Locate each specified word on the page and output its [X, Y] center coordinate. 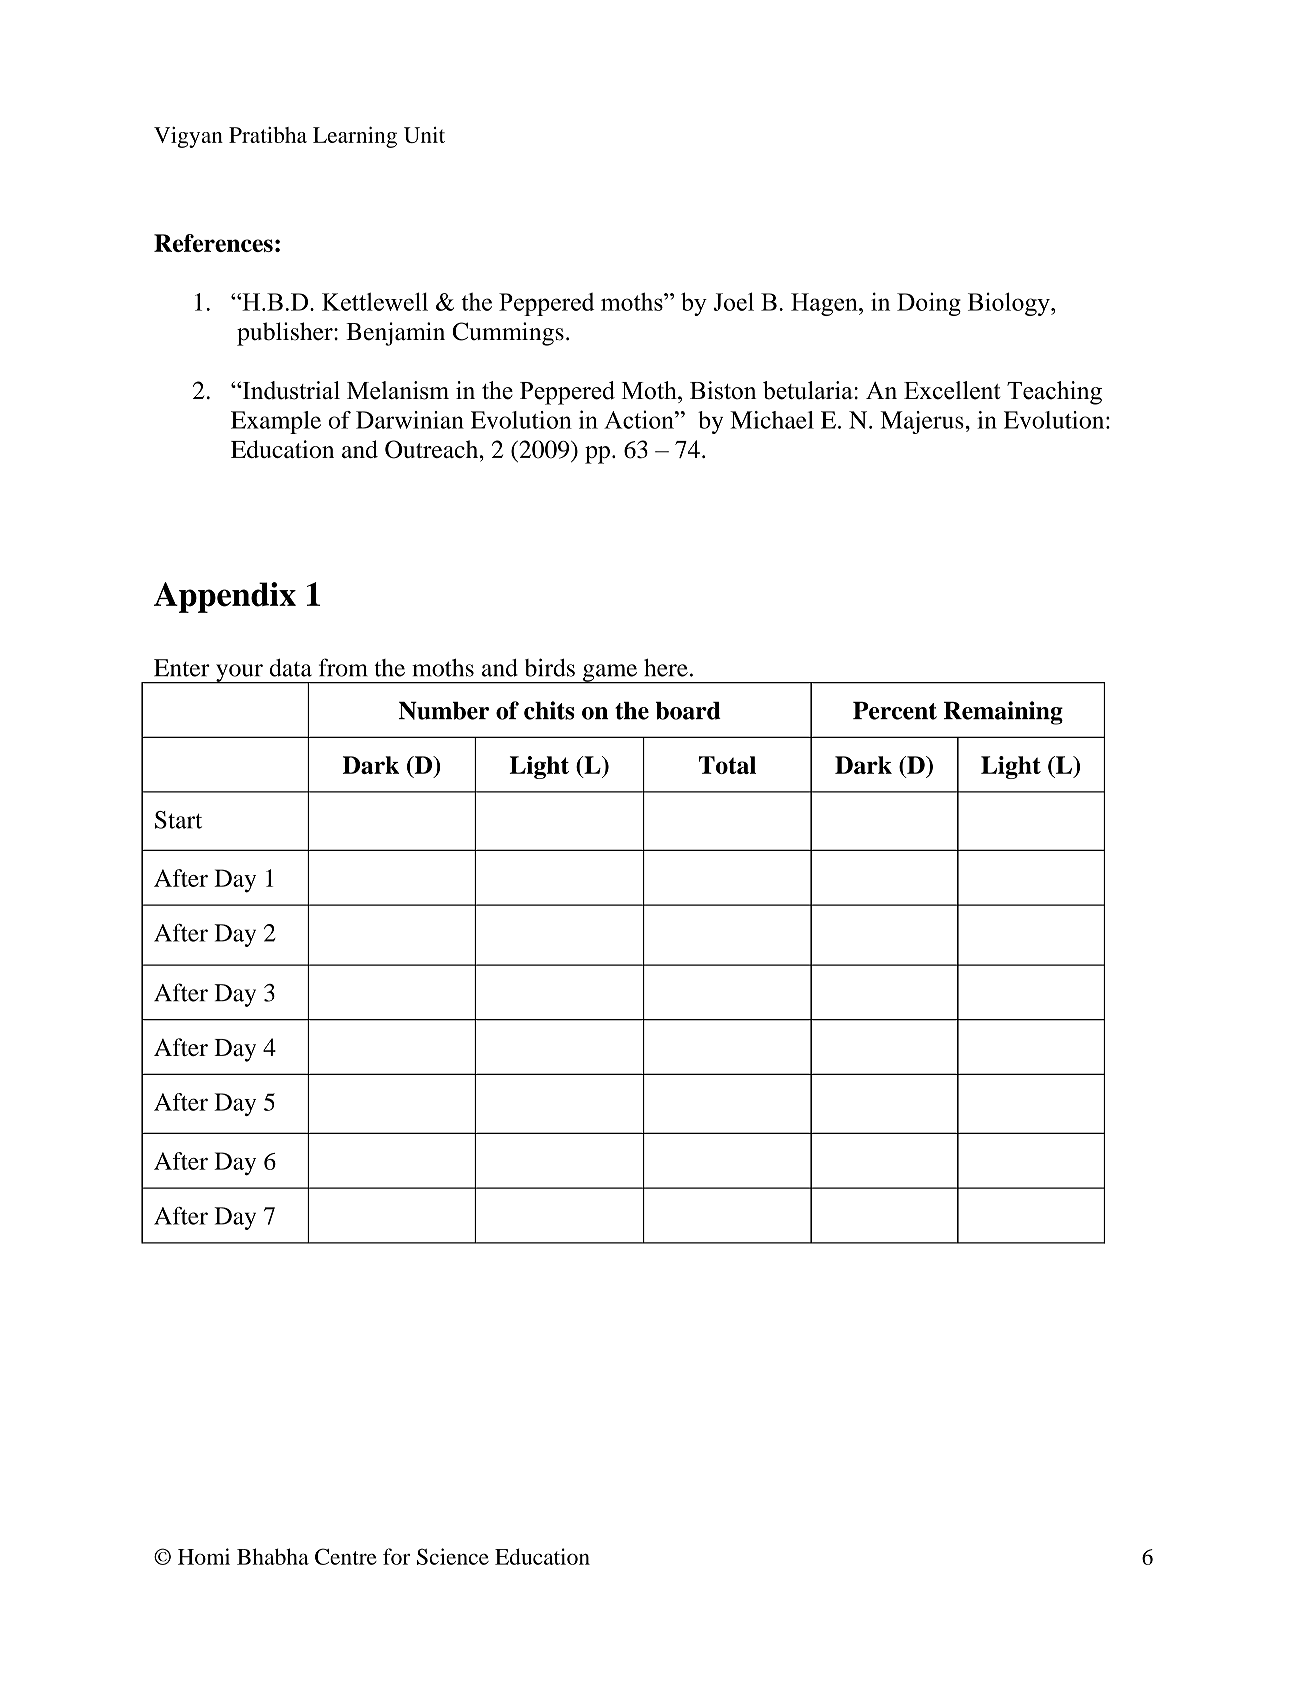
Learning [355, 137]
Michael [772, 420]
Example [276, 422]
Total [727, 765]
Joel [733, 301]
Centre [346, 1556]
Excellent [952, 390]
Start [178, 820]
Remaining [1003, 713]
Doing [929, 304]
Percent [895, 711]
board [688, 711]
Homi [204, 1556]
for [396, 1556]
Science [453, 1556]
